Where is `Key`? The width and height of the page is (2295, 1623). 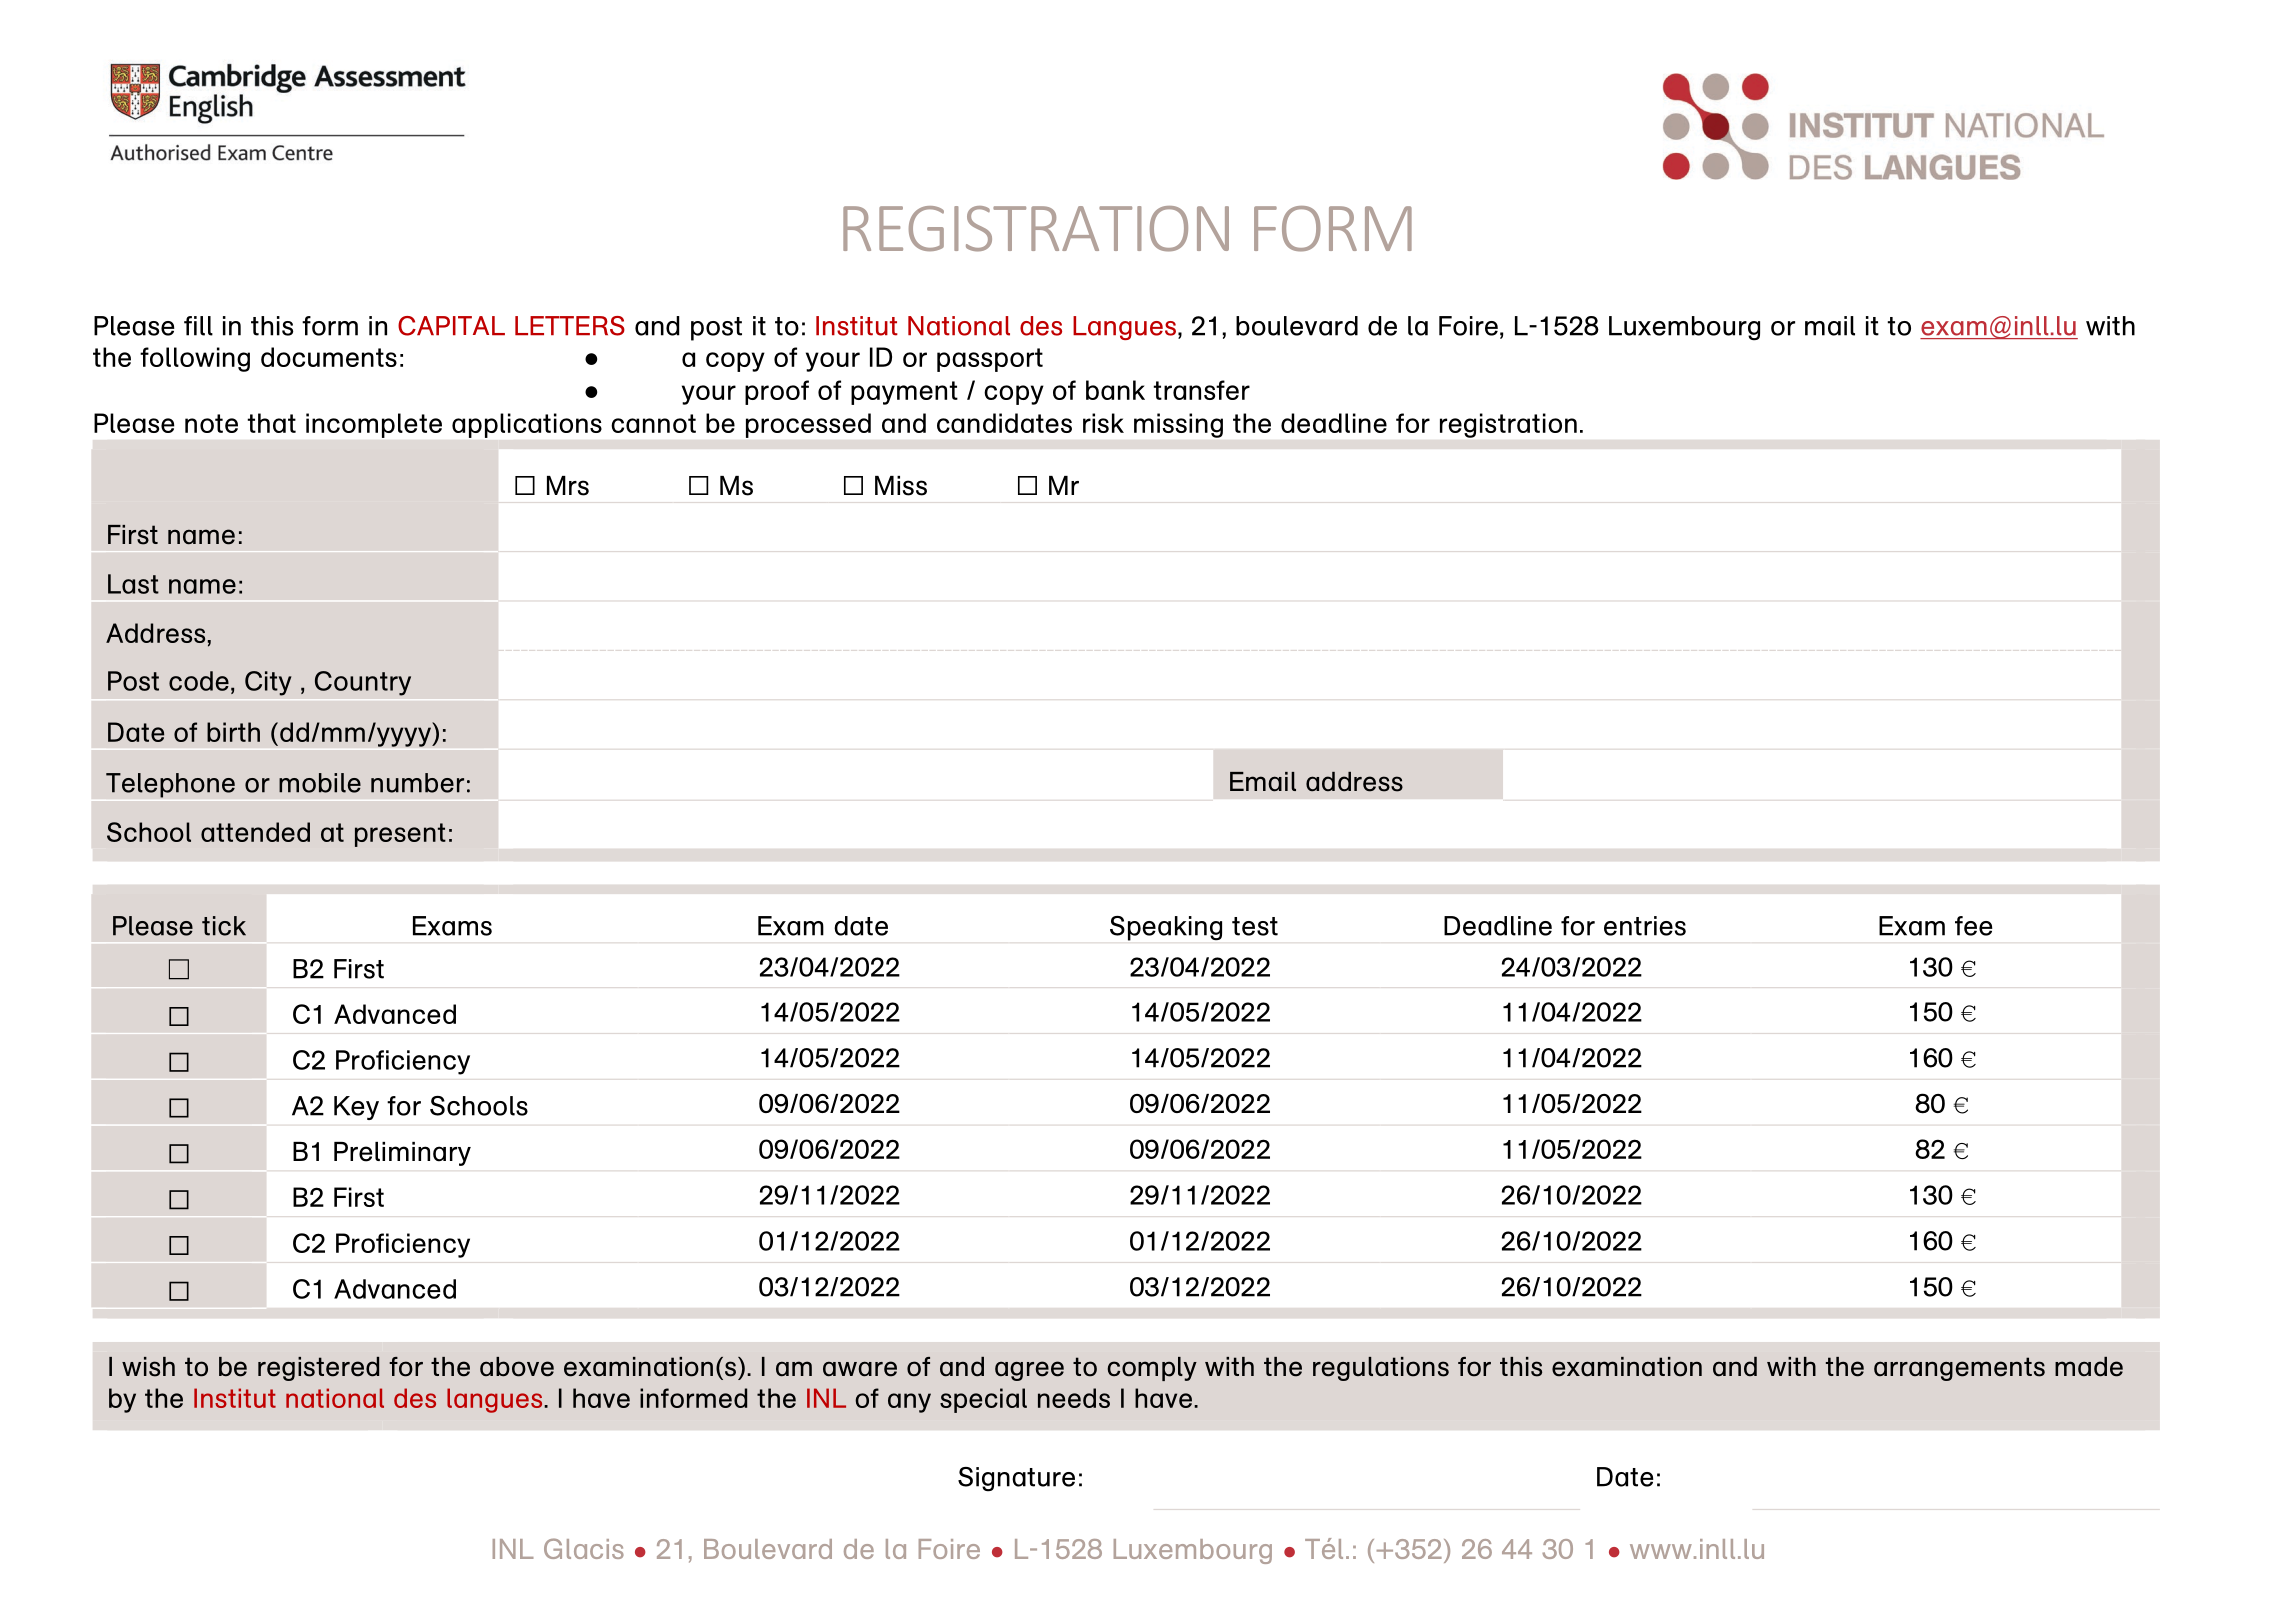 Key is located at coordinates (356, 1108).
